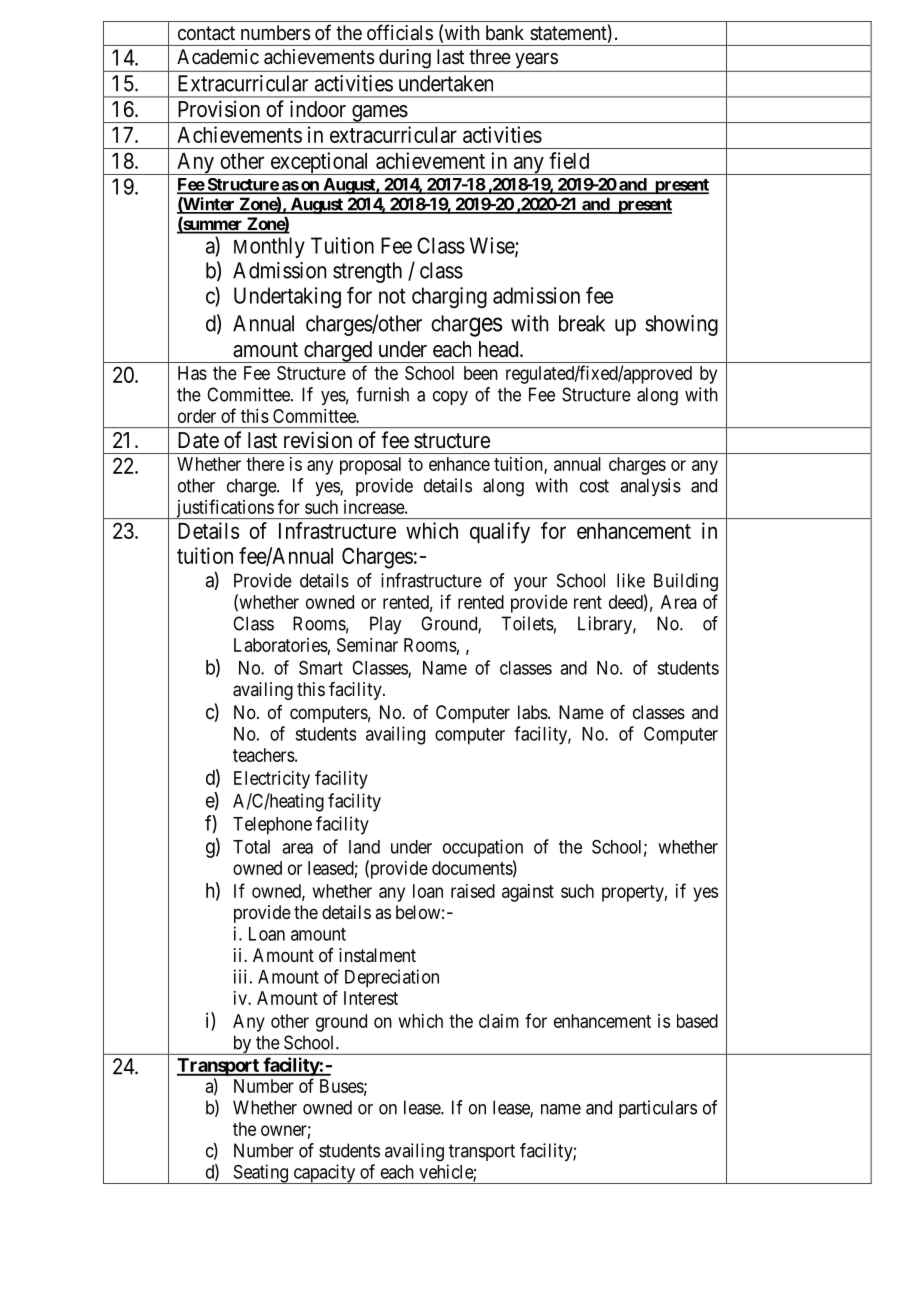 The width and height of the document is (924, 1308). Describe the element at coordinates (536, 60) in the document. I see `years` at that location.
